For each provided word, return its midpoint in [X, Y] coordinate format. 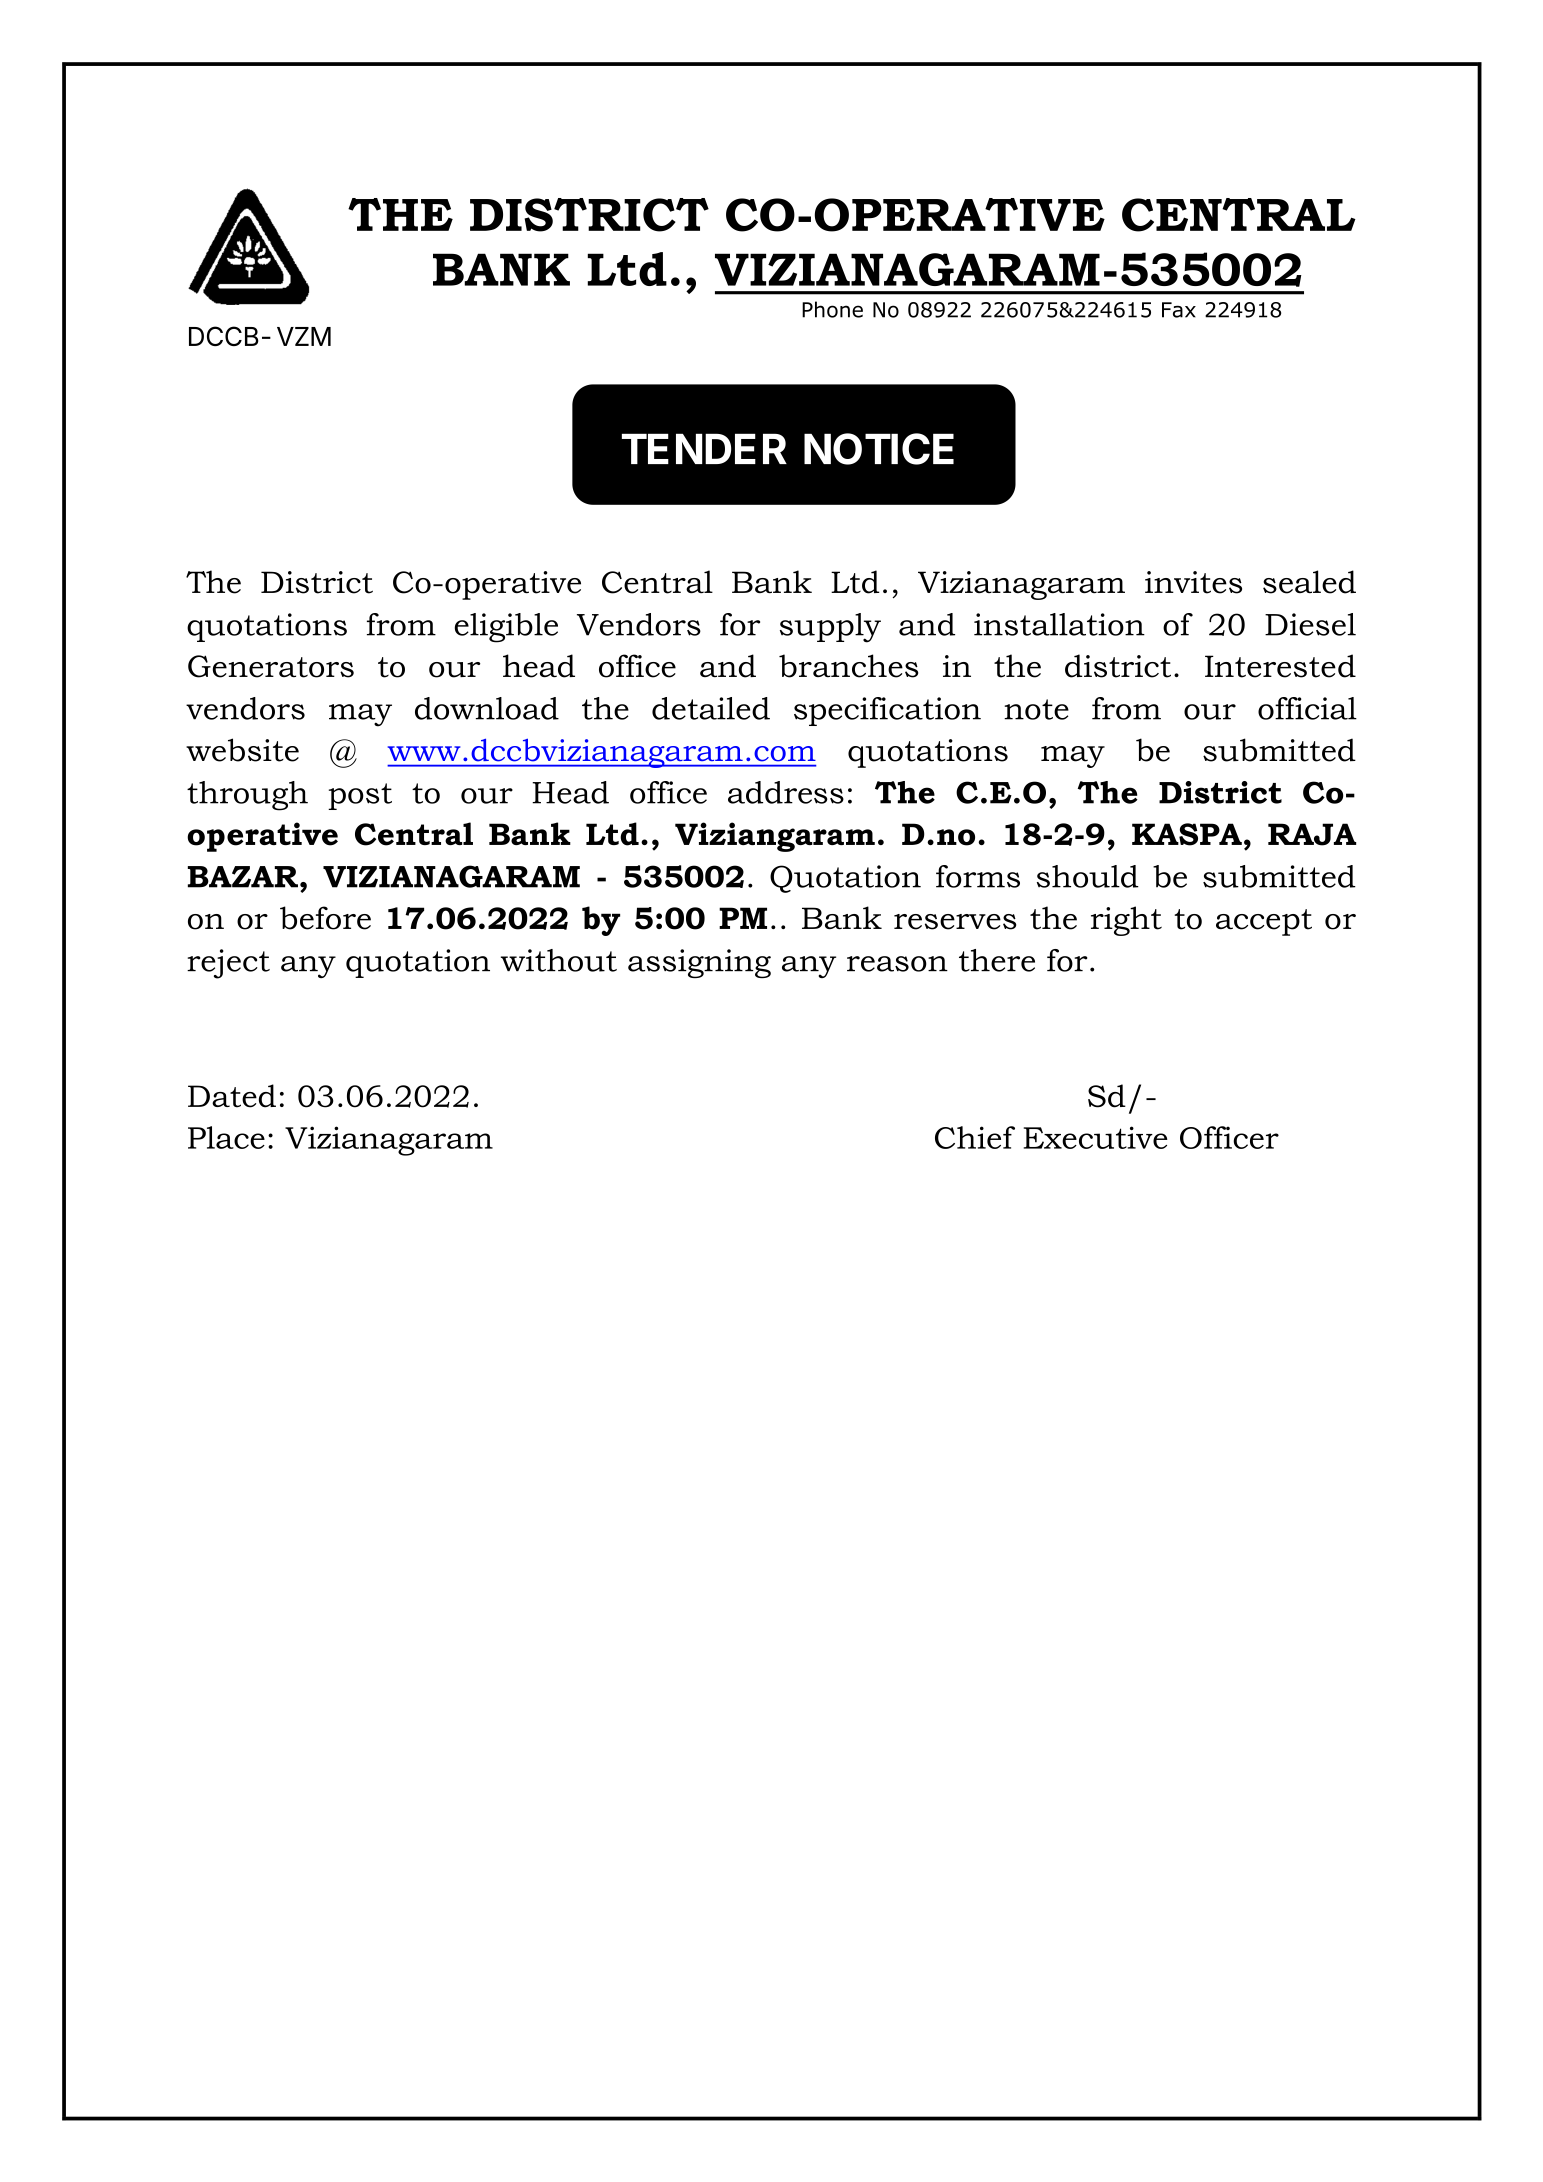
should [1088, 876]
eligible [506, 628]
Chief [975, 1137]
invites [1193, 582]
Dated [232, 1096]
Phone [832, 309]
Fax [1179, 310]
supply [830, 628]
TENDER [704, 448]
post [360, 796]
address [786, 792]
